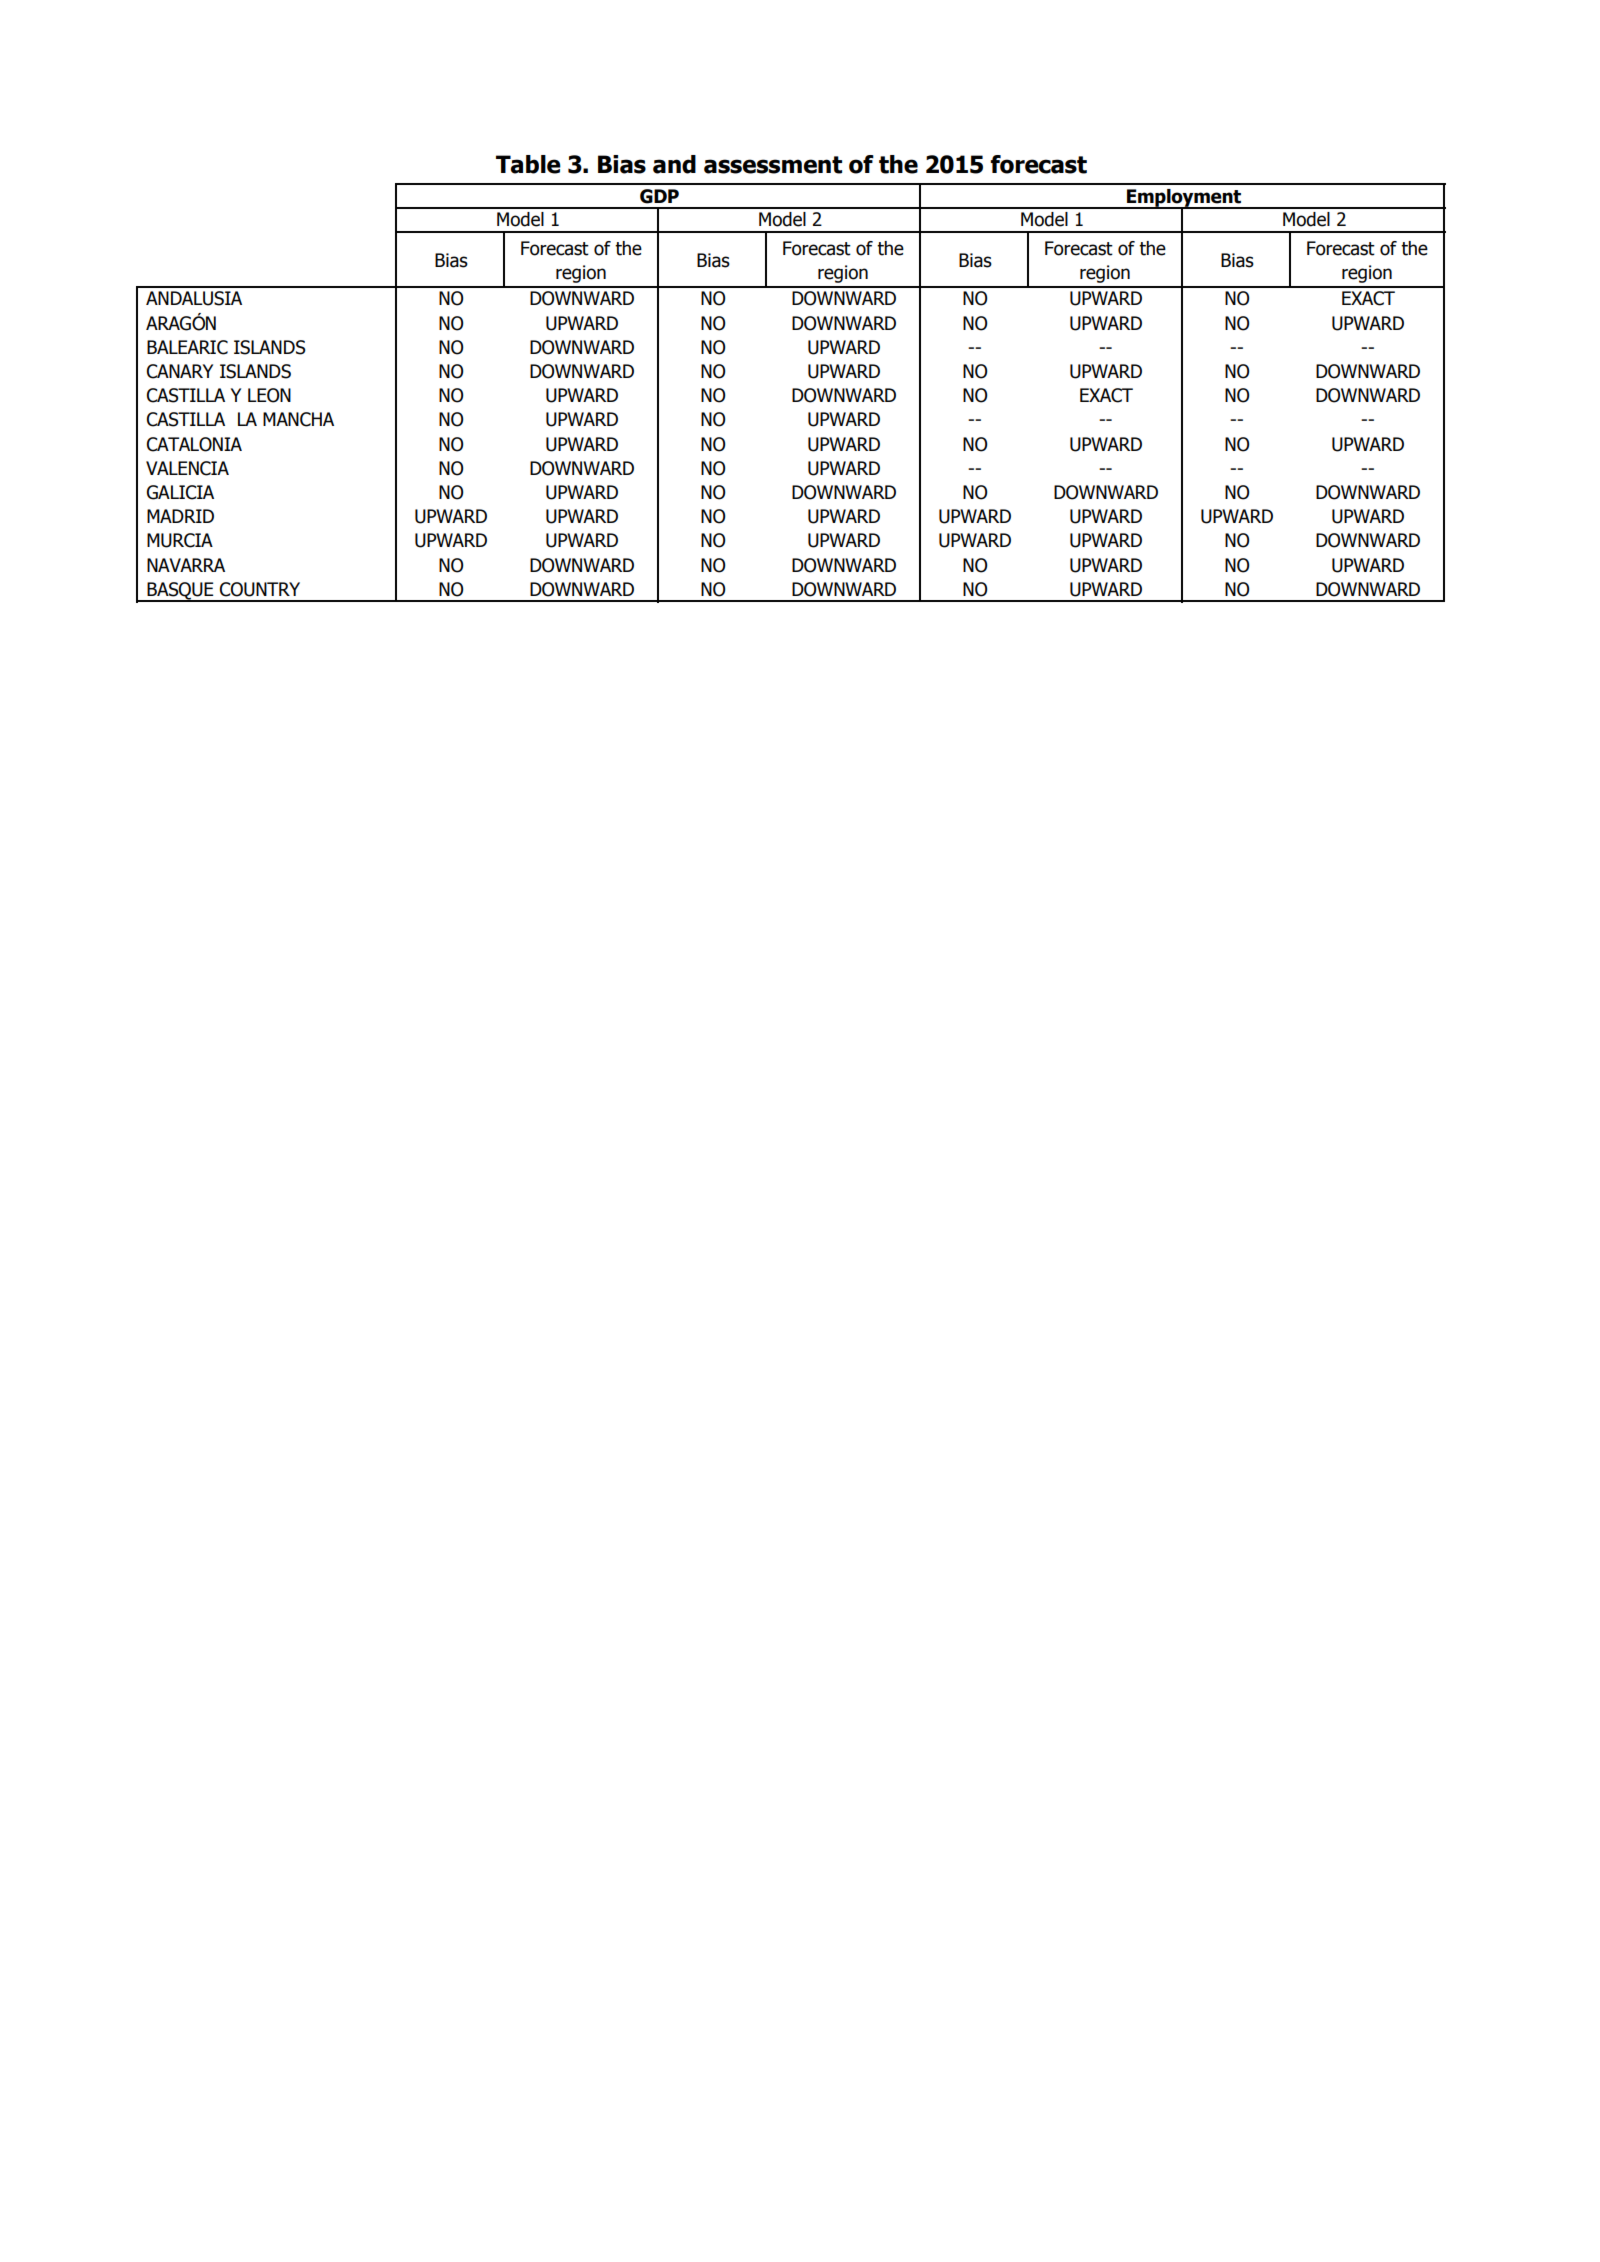 This screenshot has height=2262, width=1600. I want to click on BALEARIC, so click(187, 347).
